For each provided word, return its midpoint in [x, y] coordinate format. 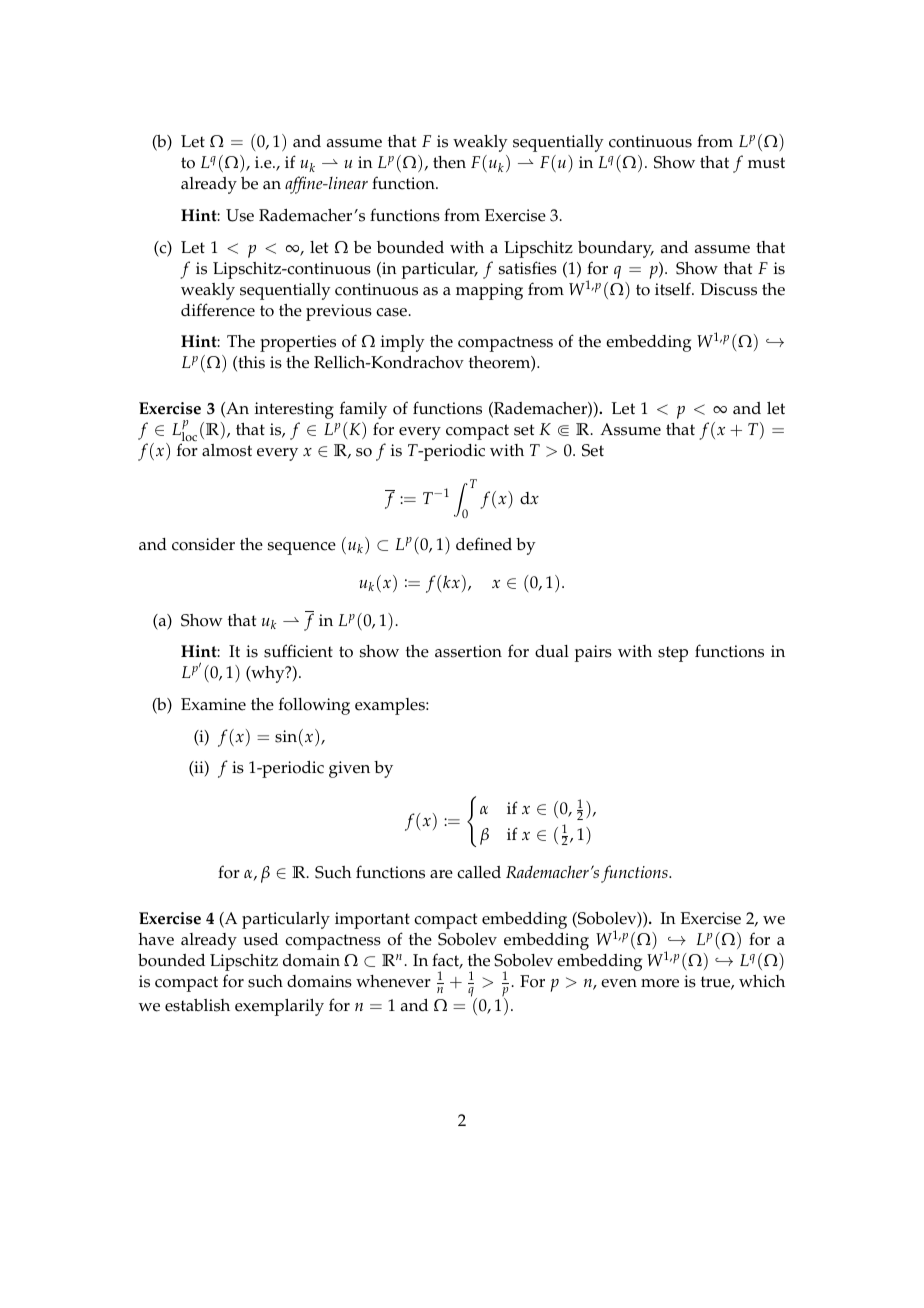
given [349, 769]
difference [218, 310]
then [449, 162]
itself [674, 289]
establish [197, 1005]
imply [403, 343]
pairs [593, 653]
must [766, 163]
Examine [213, 704]
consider [203, 544]
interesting [294, 410]
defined [484, 544]
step [673, 654]
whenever [393, 981]
